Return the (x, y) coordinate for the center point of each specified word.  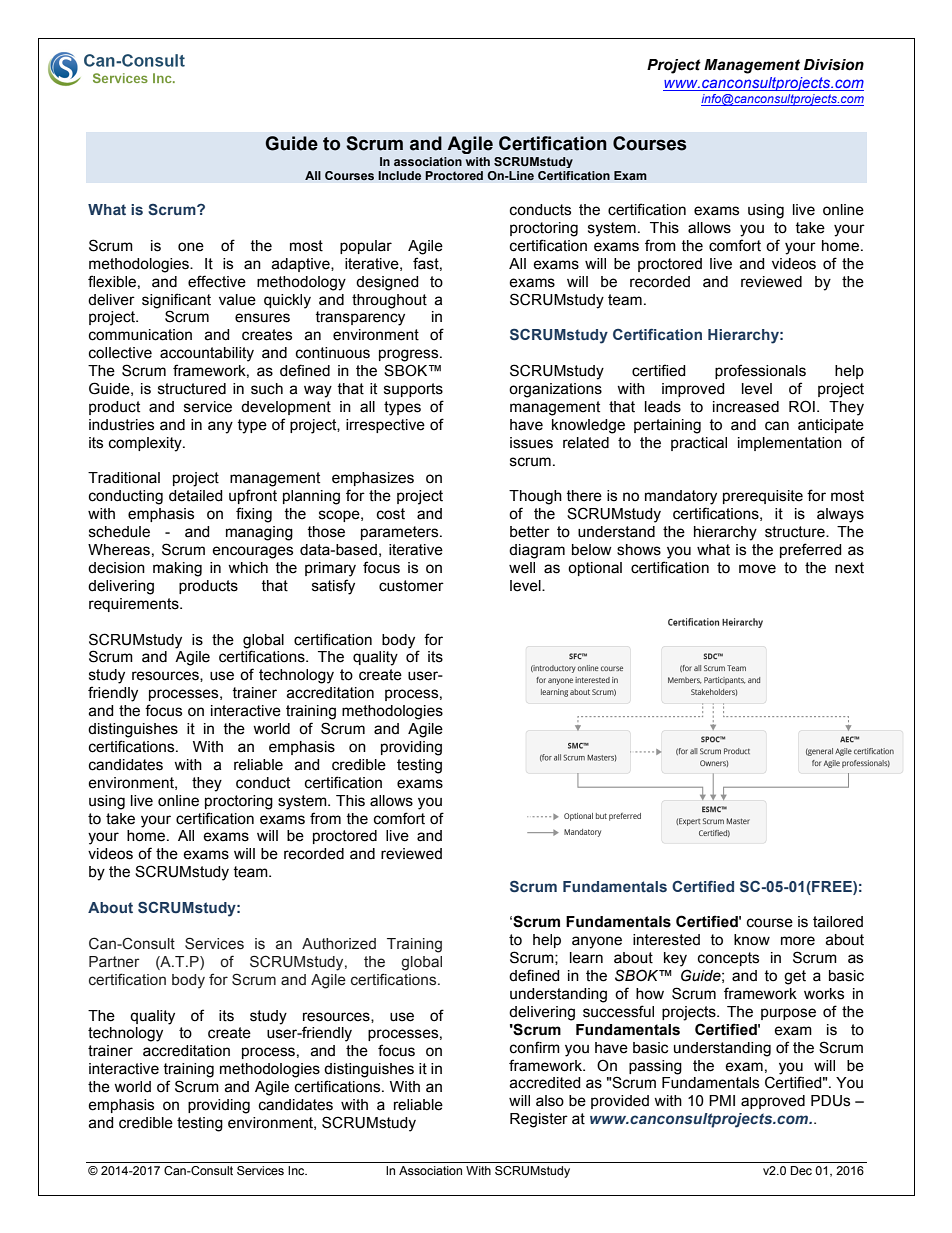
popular (366, 247)
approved (773, 1102)
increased (746, 407)
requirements (135, 605)
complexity (146, 444)
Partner (114, 962)
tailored (838, 922)
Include (399, 176)
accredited (545, 1083)
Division (834, 65)
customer (411, 586)
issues (531, 443)
